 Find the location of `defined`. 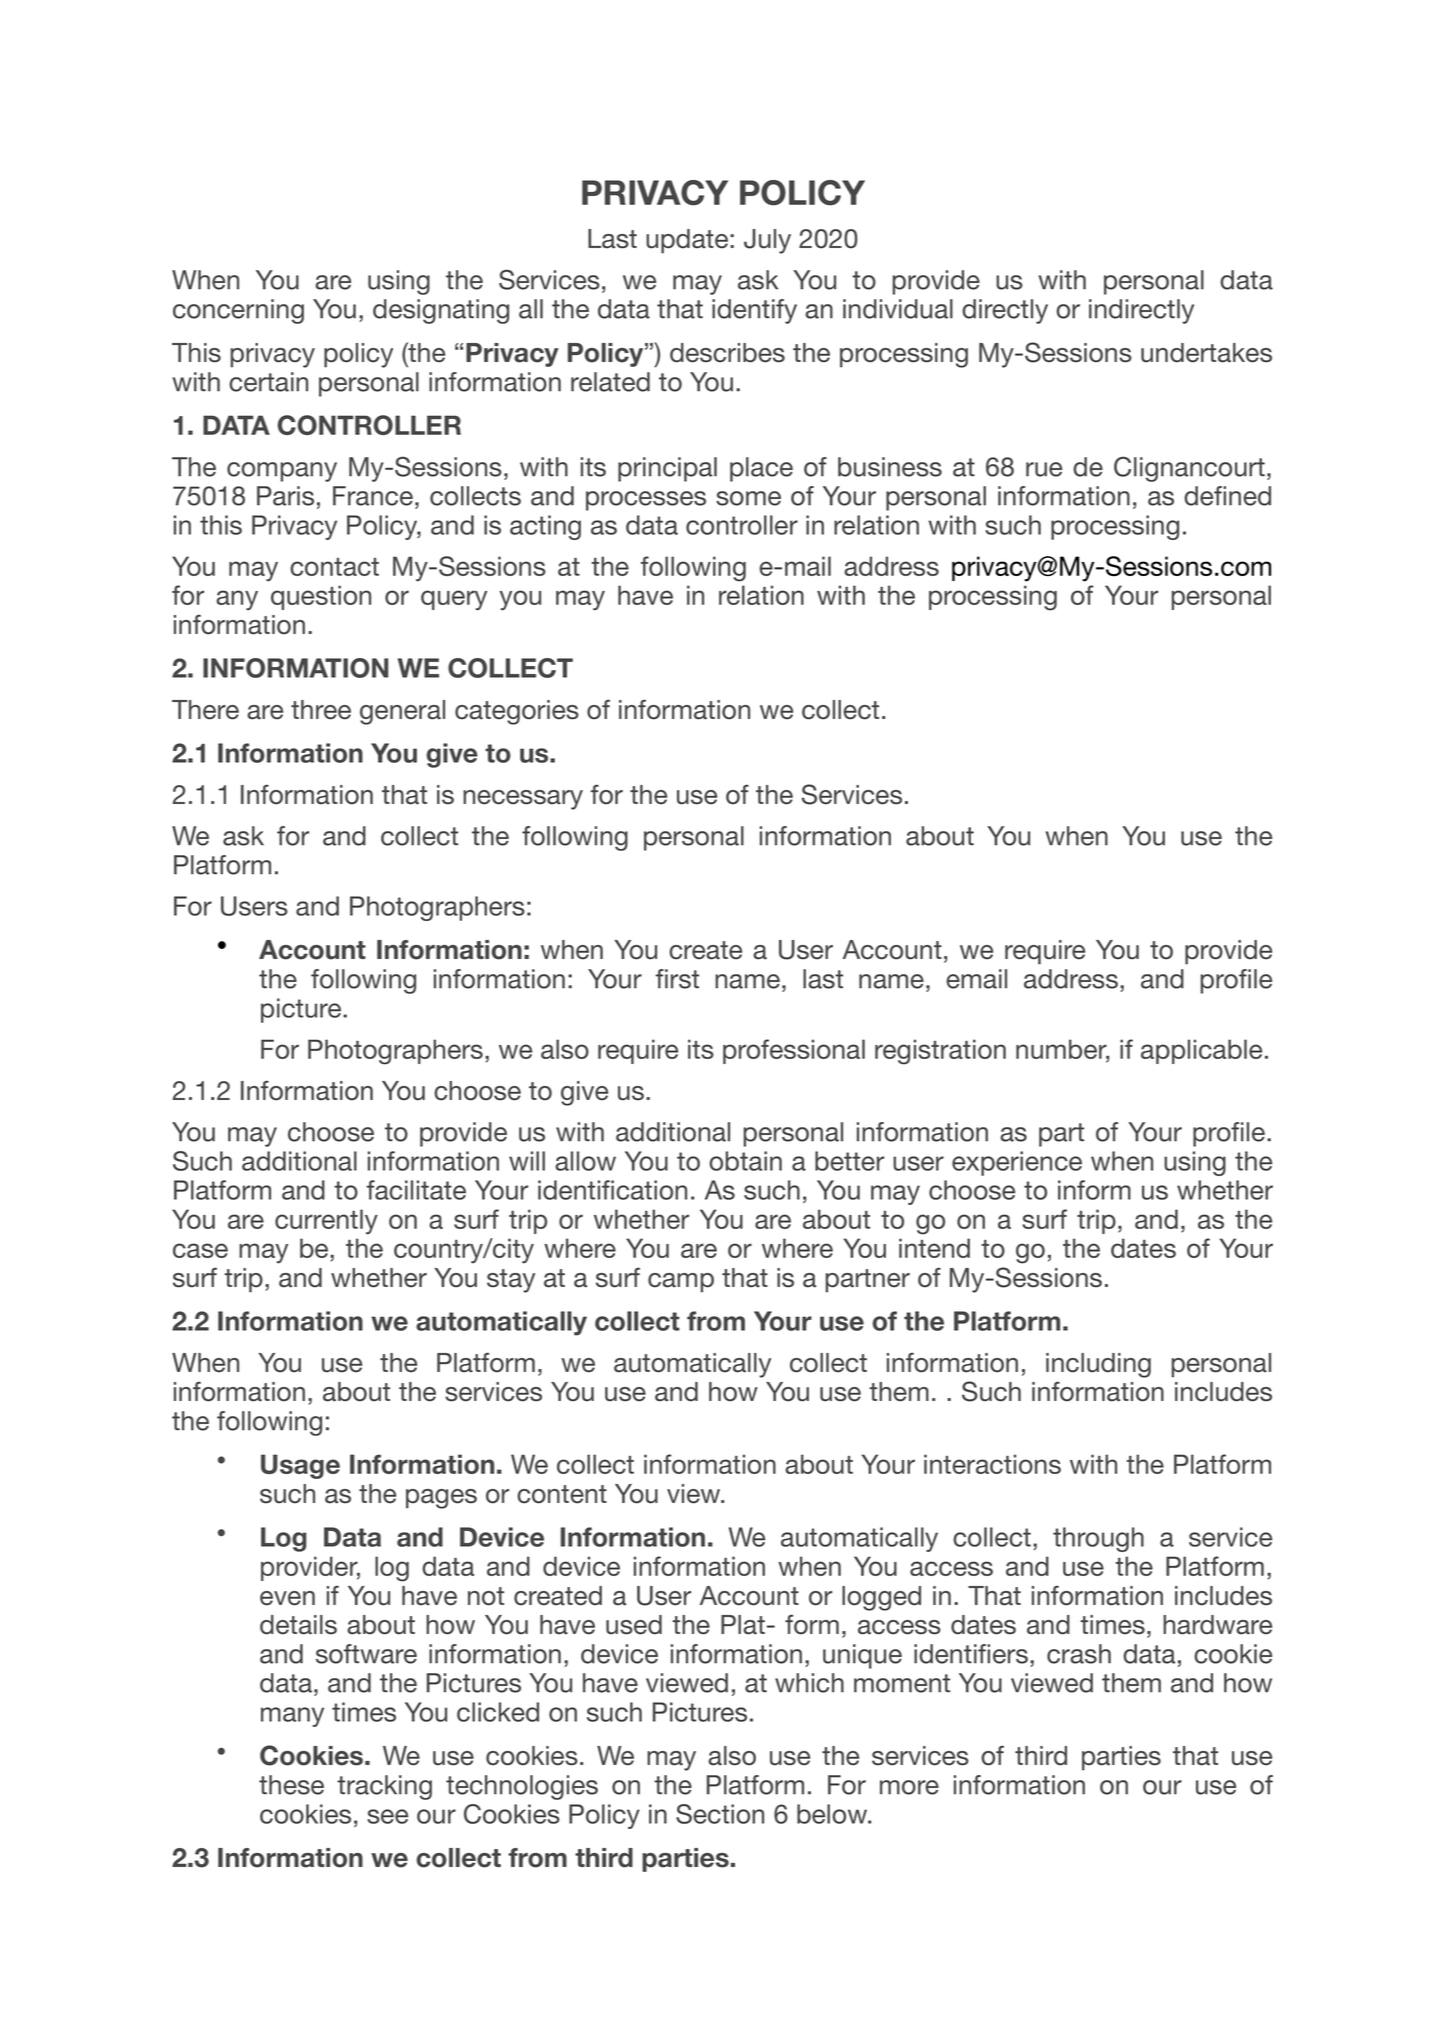

defined is located at coordinates (1227, 496).
